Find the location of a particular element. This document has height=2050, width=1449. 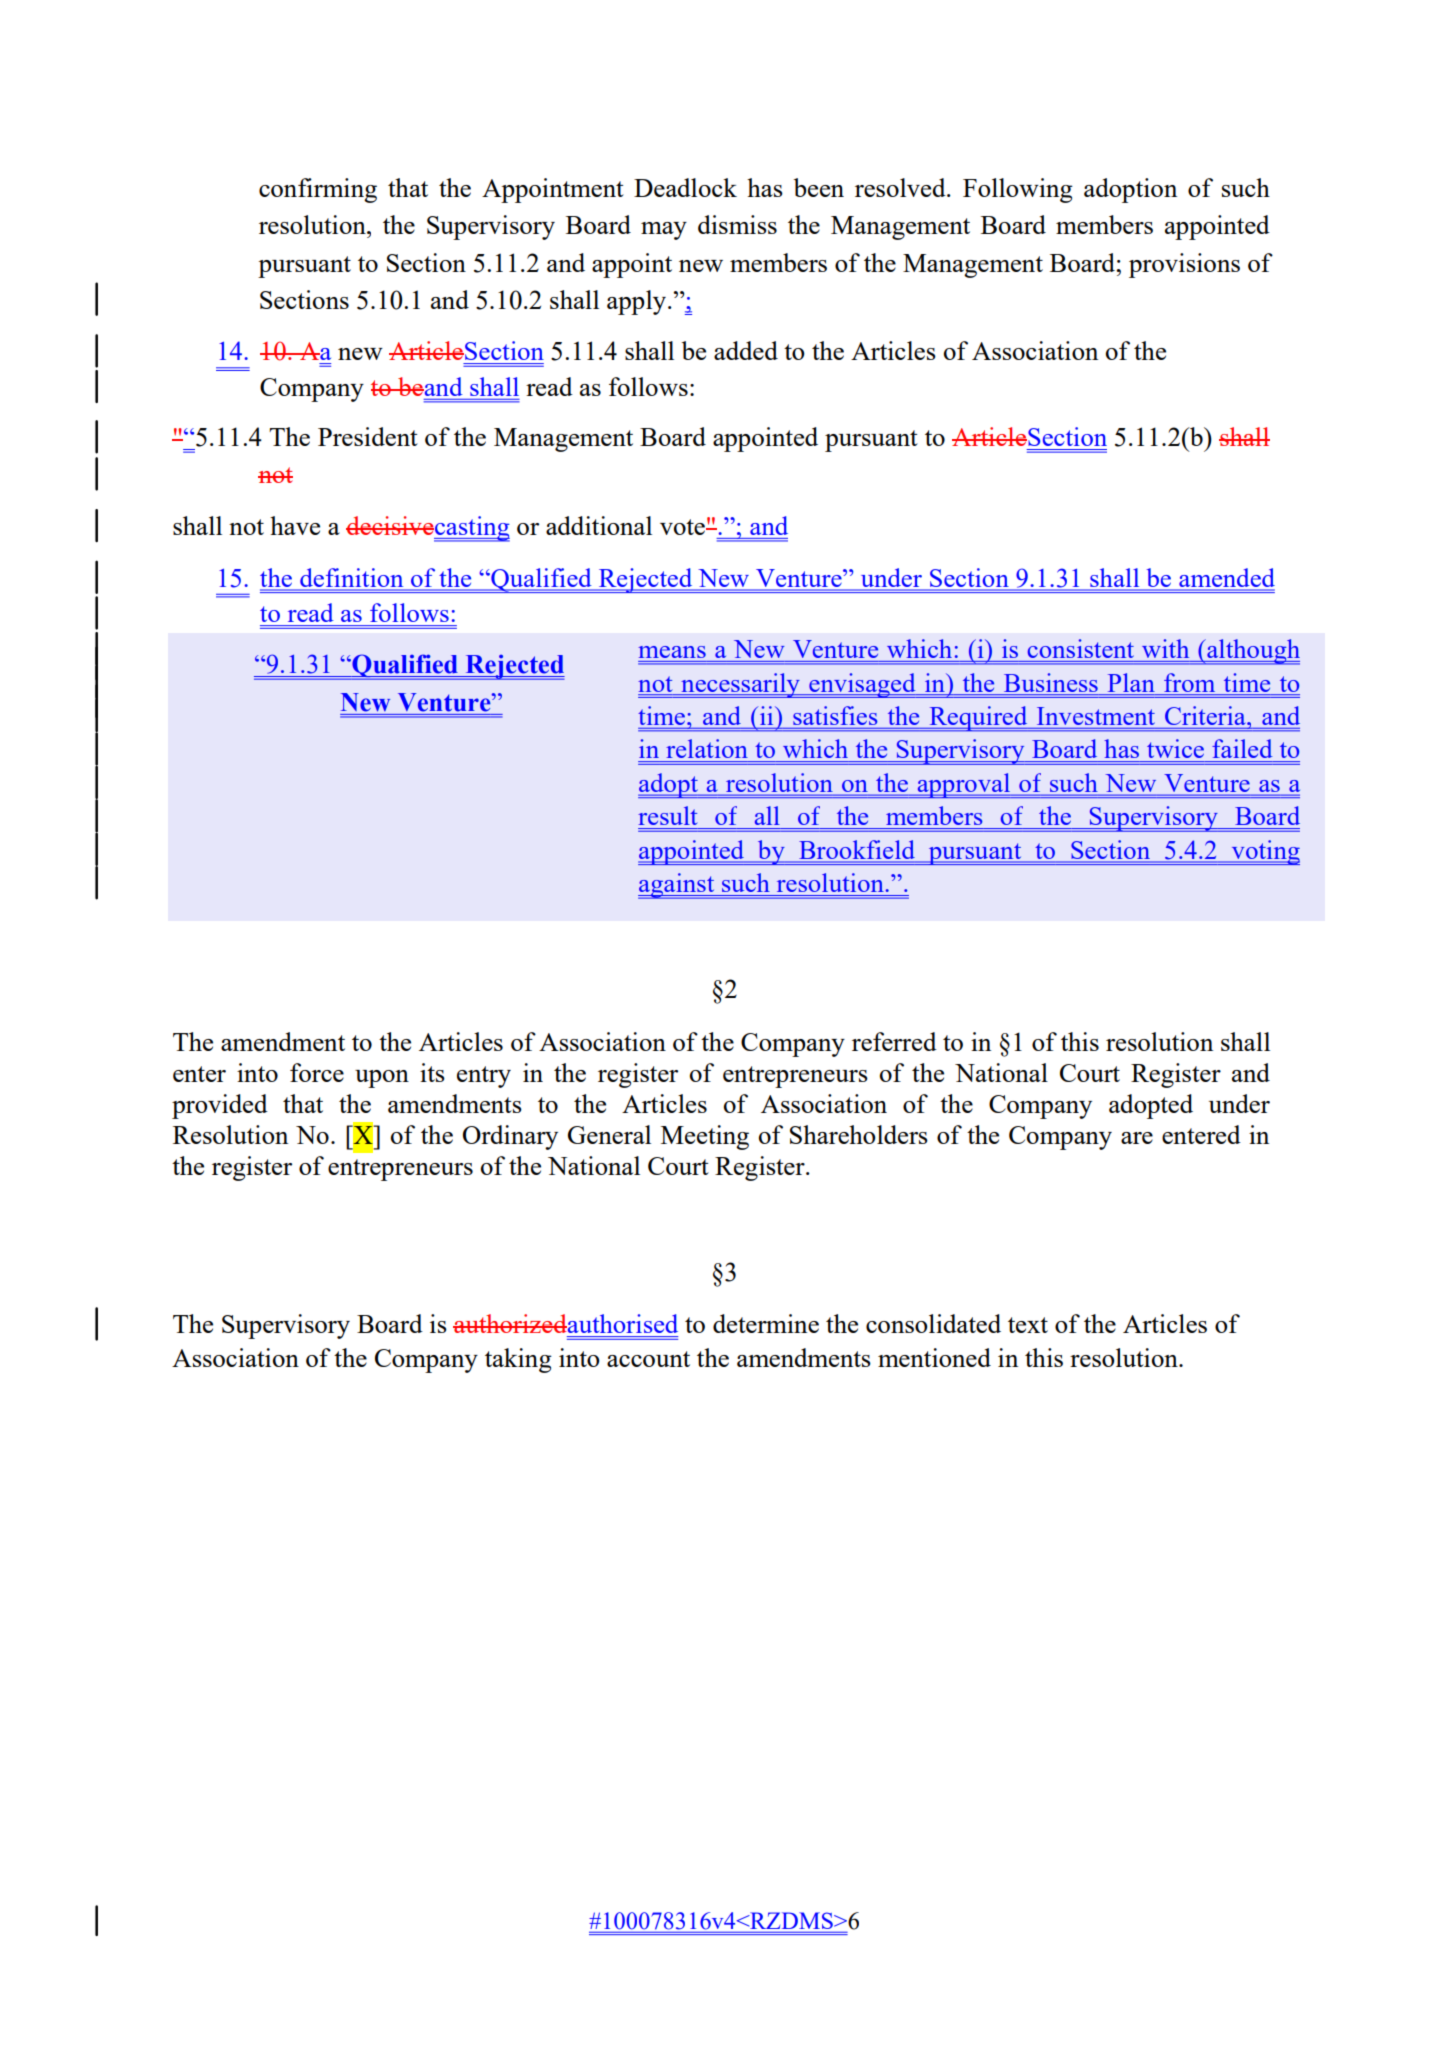

determine is located at coordinates (766, 1323).
